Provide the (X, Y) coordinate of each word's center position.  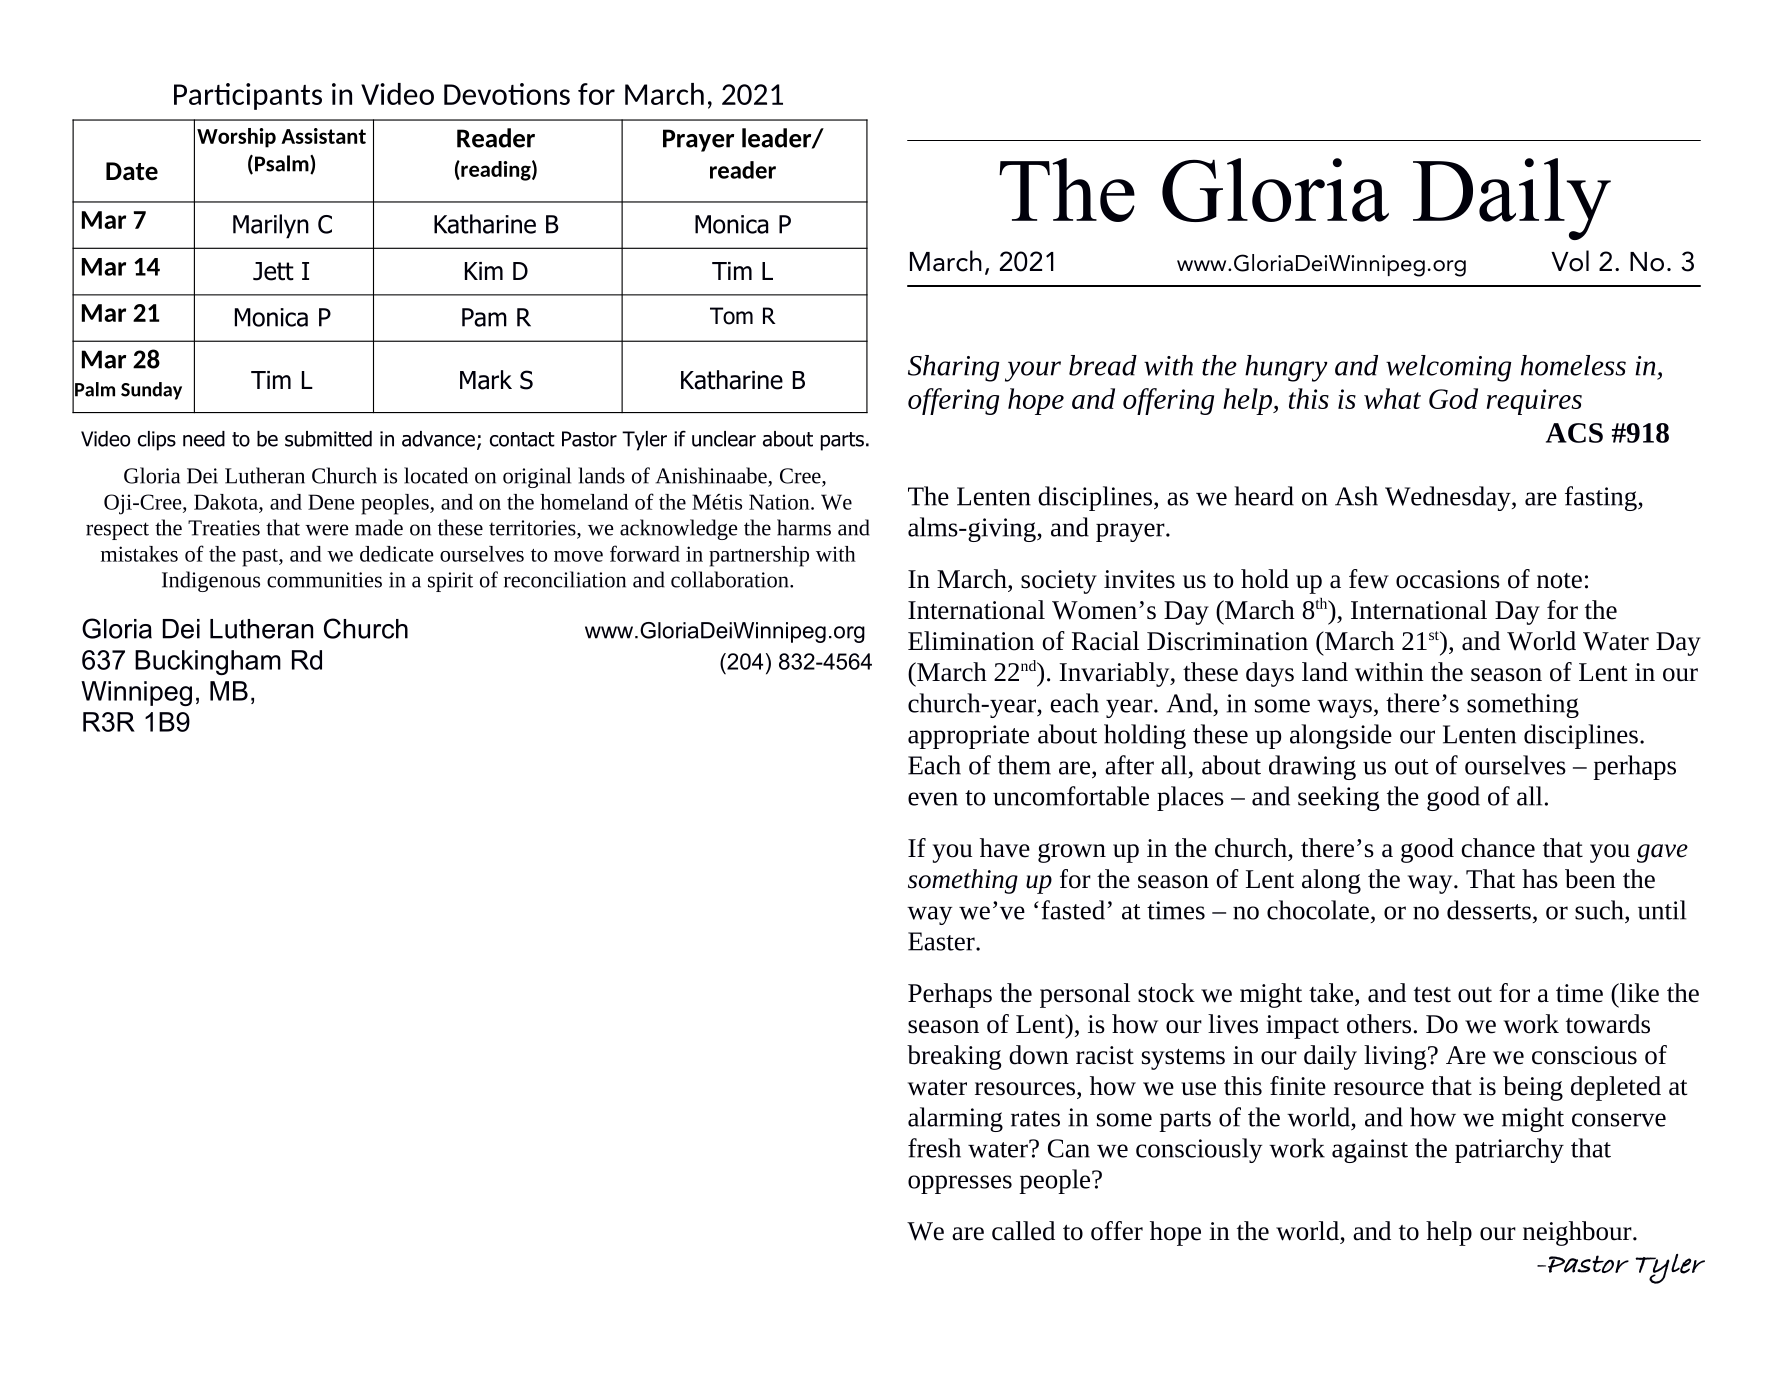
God (1453, 398)
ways (1344, 708)
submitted (328, 439)
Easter (942, 941)
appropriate (968, 737)
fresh (934, 1148)
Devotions (507, 94)
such (1600, 910)
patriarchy (1509, 1150)
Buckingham (208, 662)
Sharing (953, 368)
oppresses (960, 1184)
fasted (1073, 910)
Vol (1570, 261)
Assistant (323, 136)
